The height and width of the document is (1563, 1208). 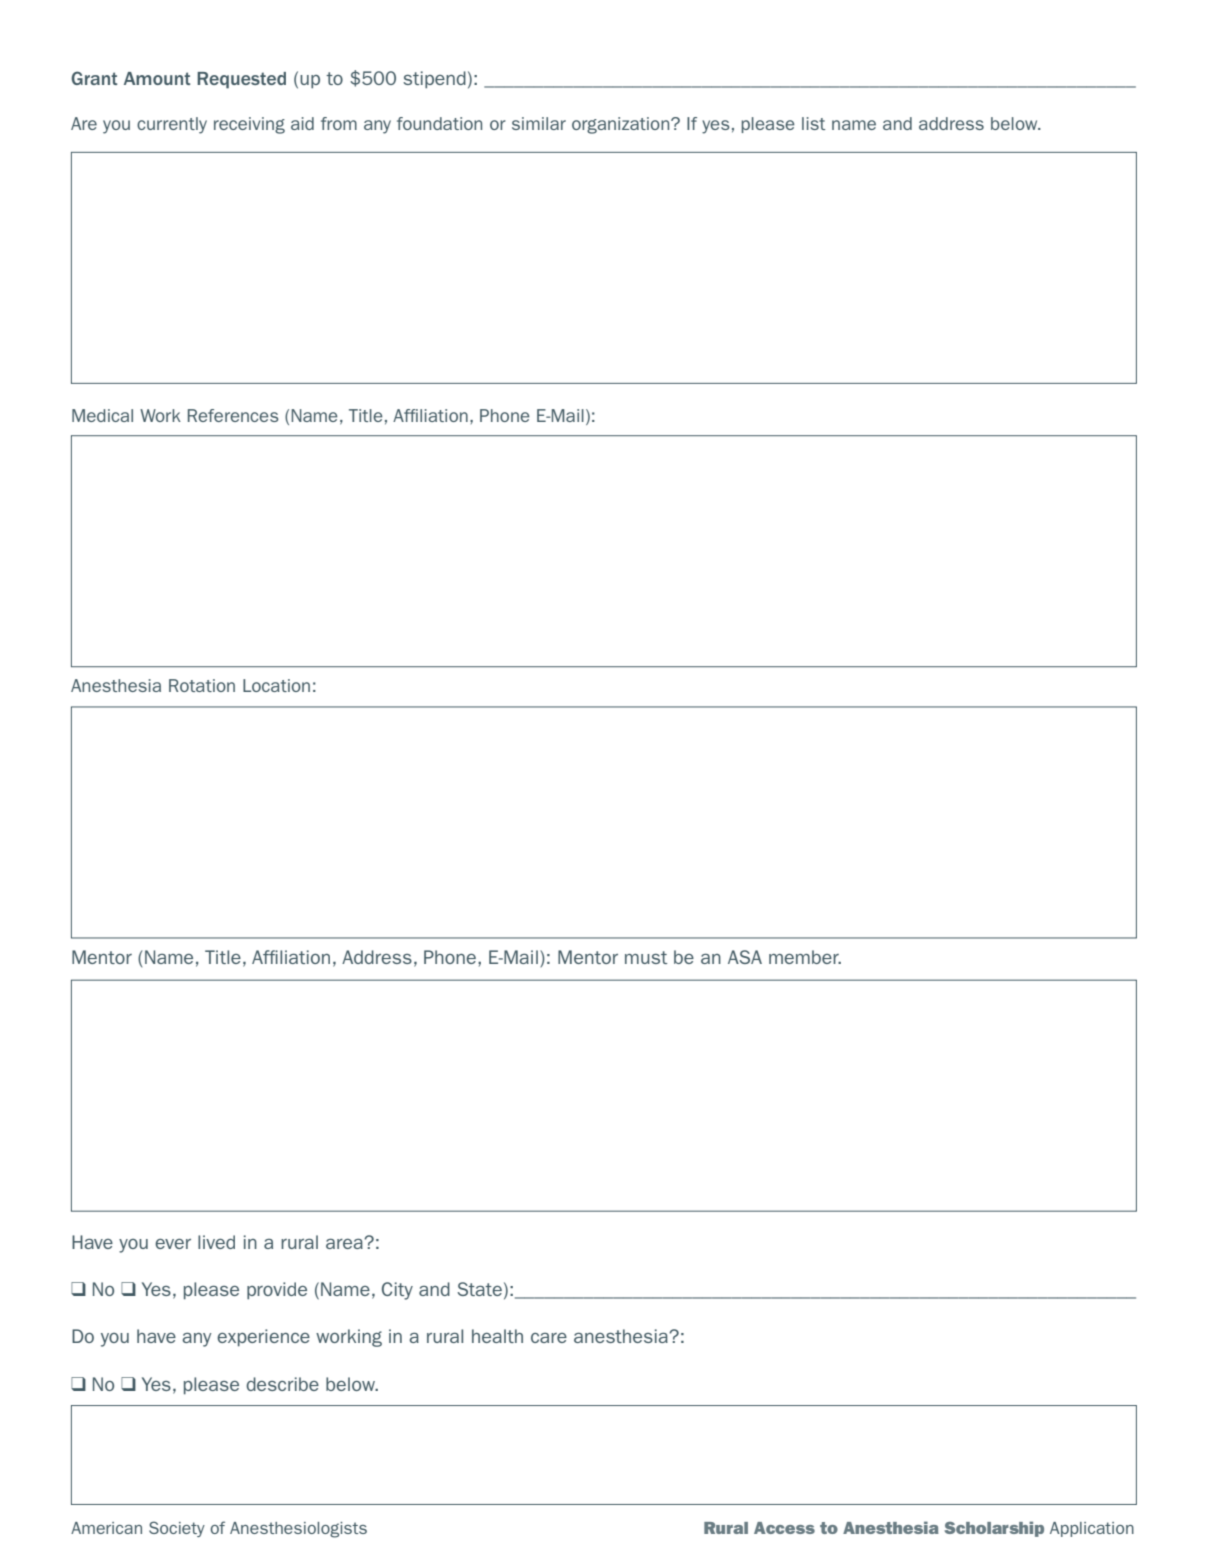 What do you see at coordinates (784, 1528) in the document?
I see `Access` at bounding box center [784, 1528].
